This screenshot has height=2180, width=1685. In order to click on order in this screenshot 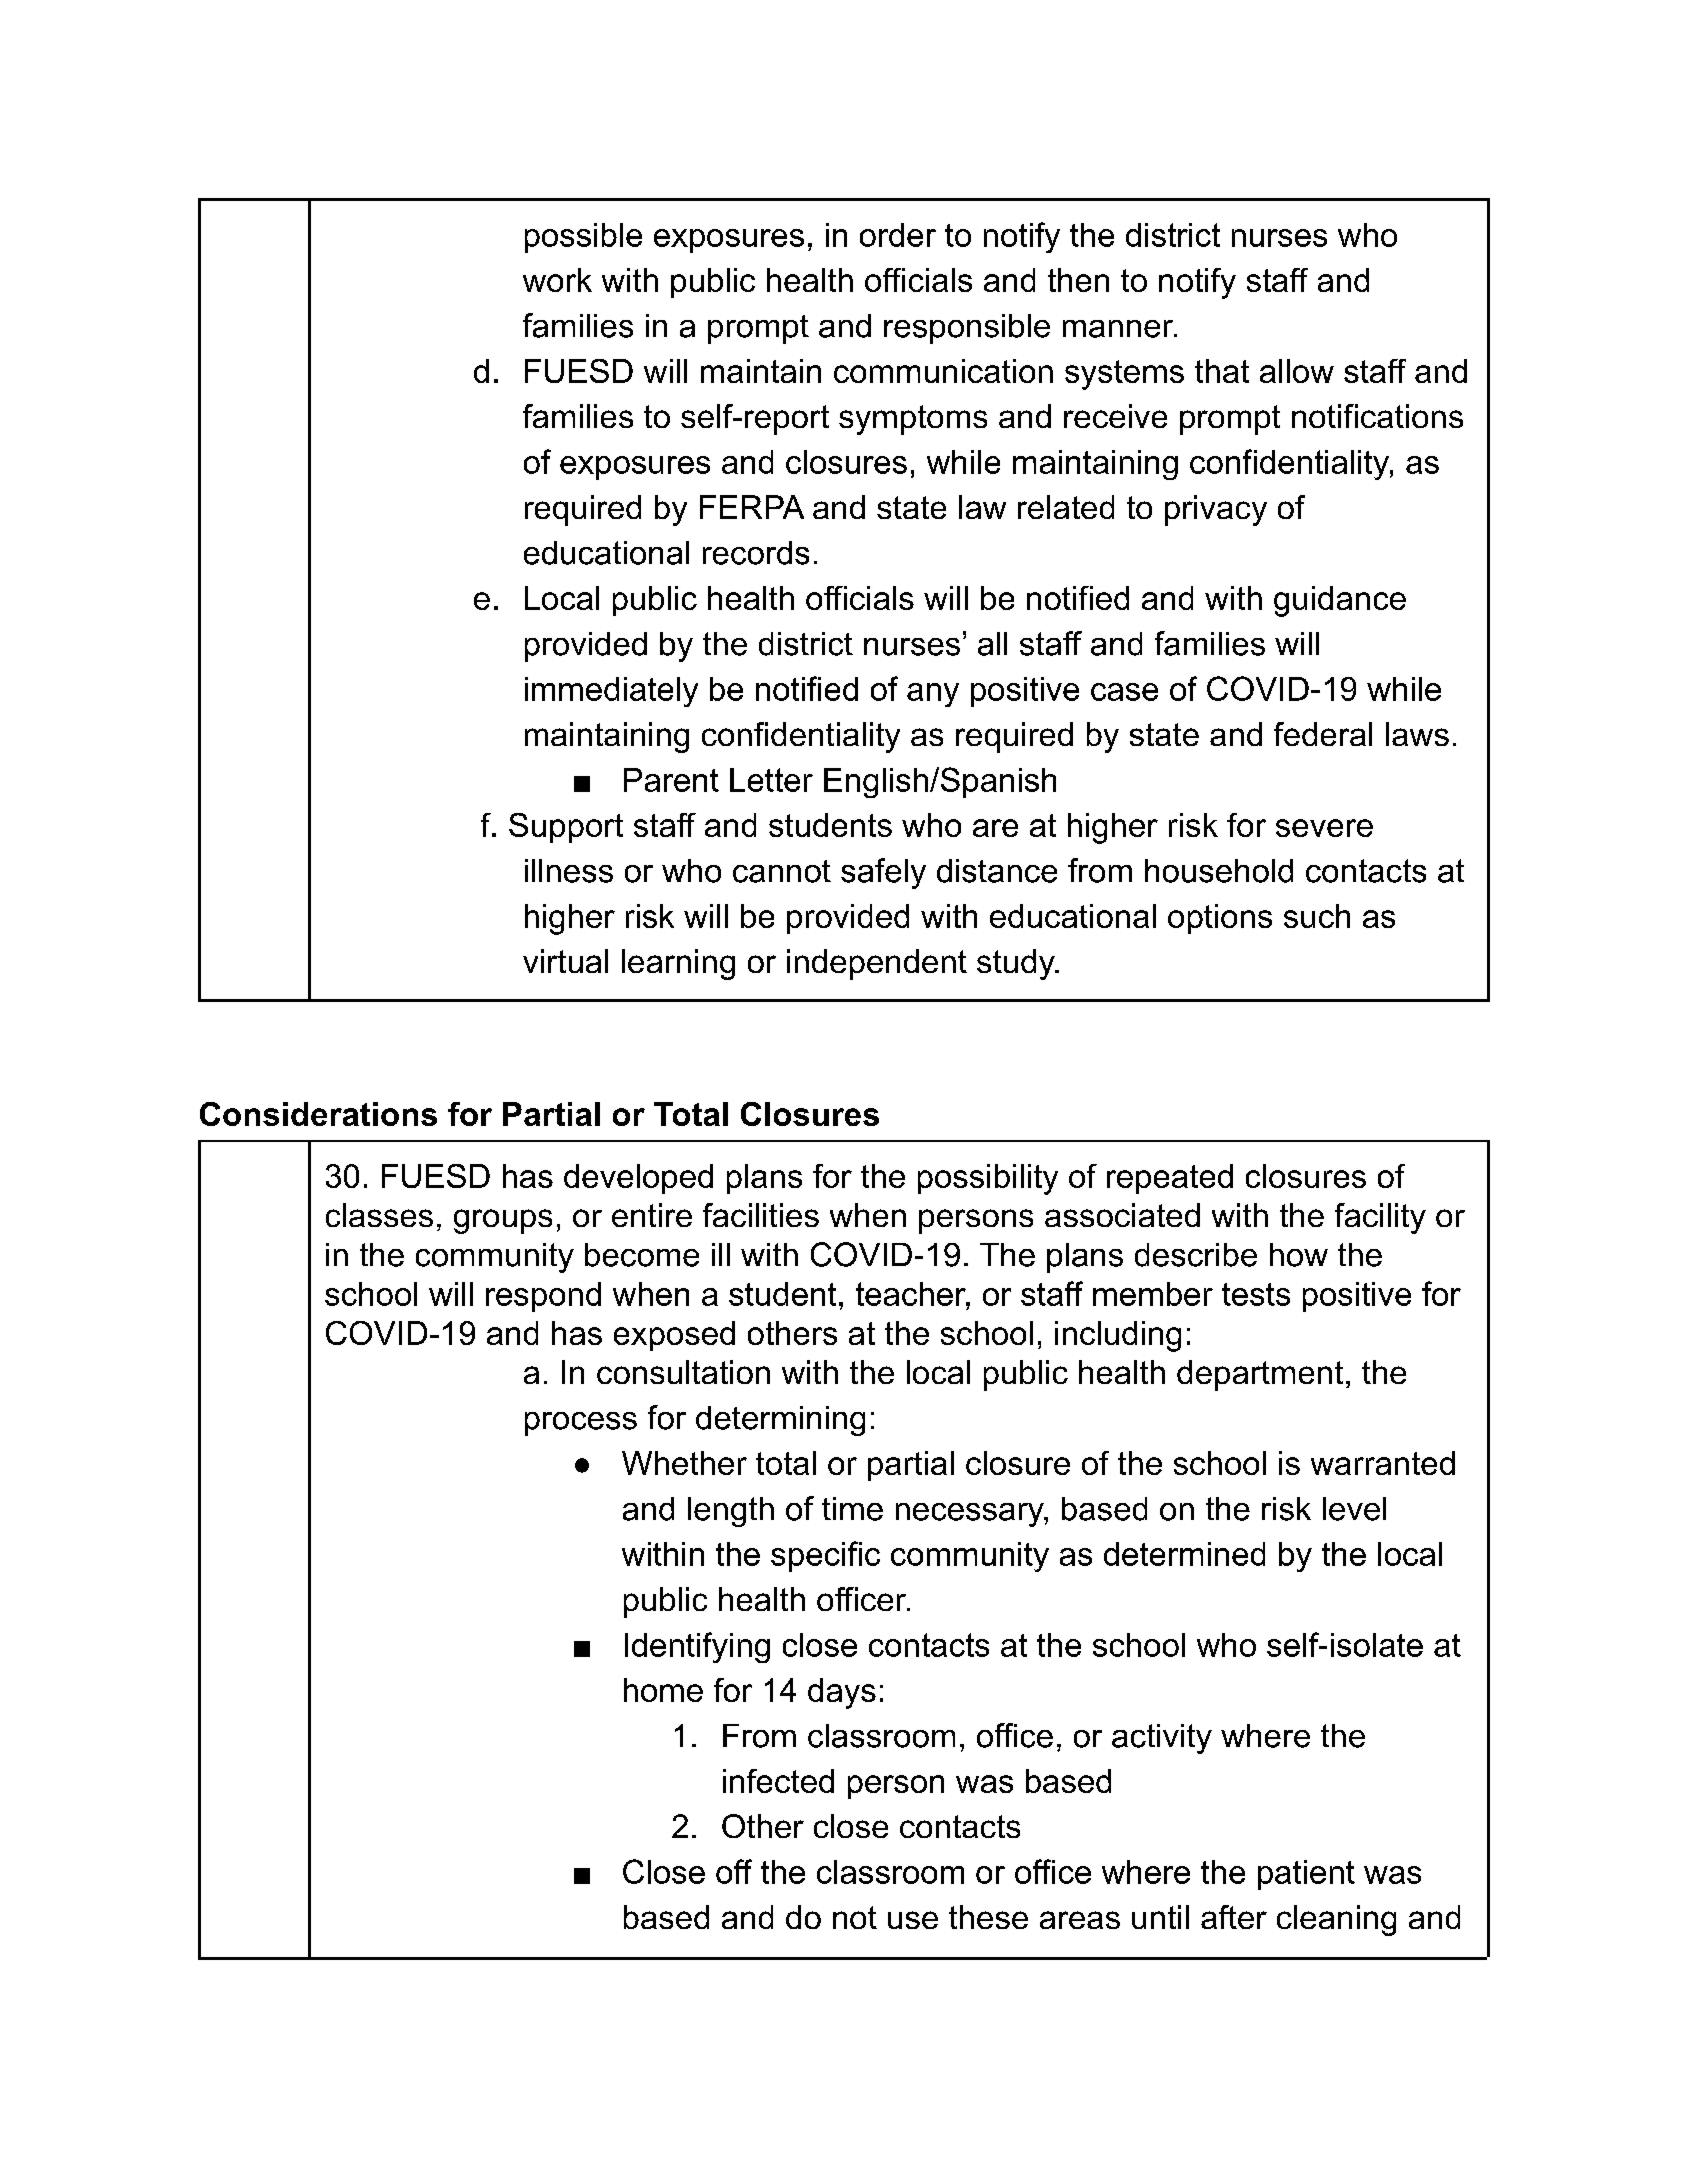, I will do `click(898, 235)`.
